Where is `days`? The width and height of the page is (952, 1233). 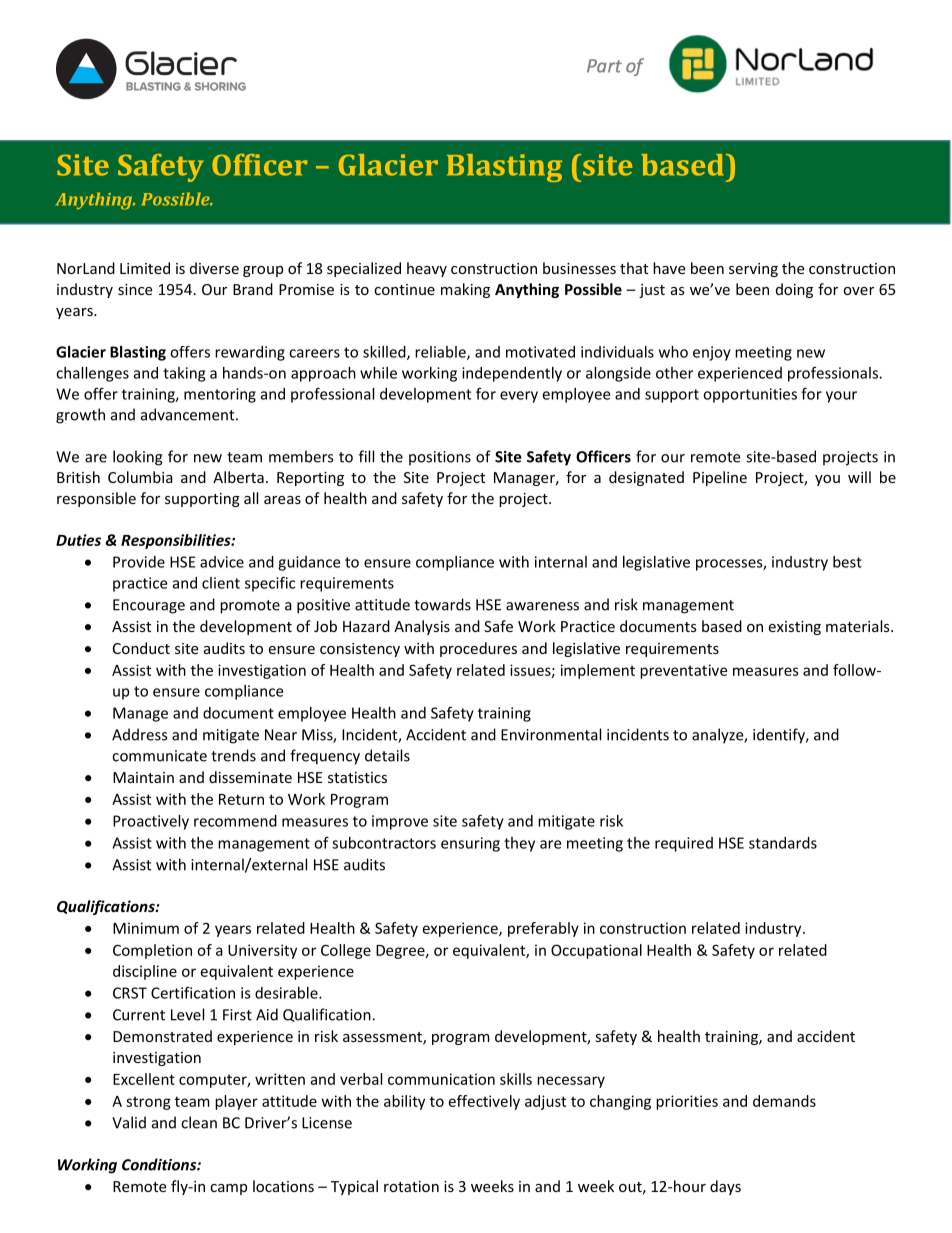
days is located at coordinates (725, 1187).
